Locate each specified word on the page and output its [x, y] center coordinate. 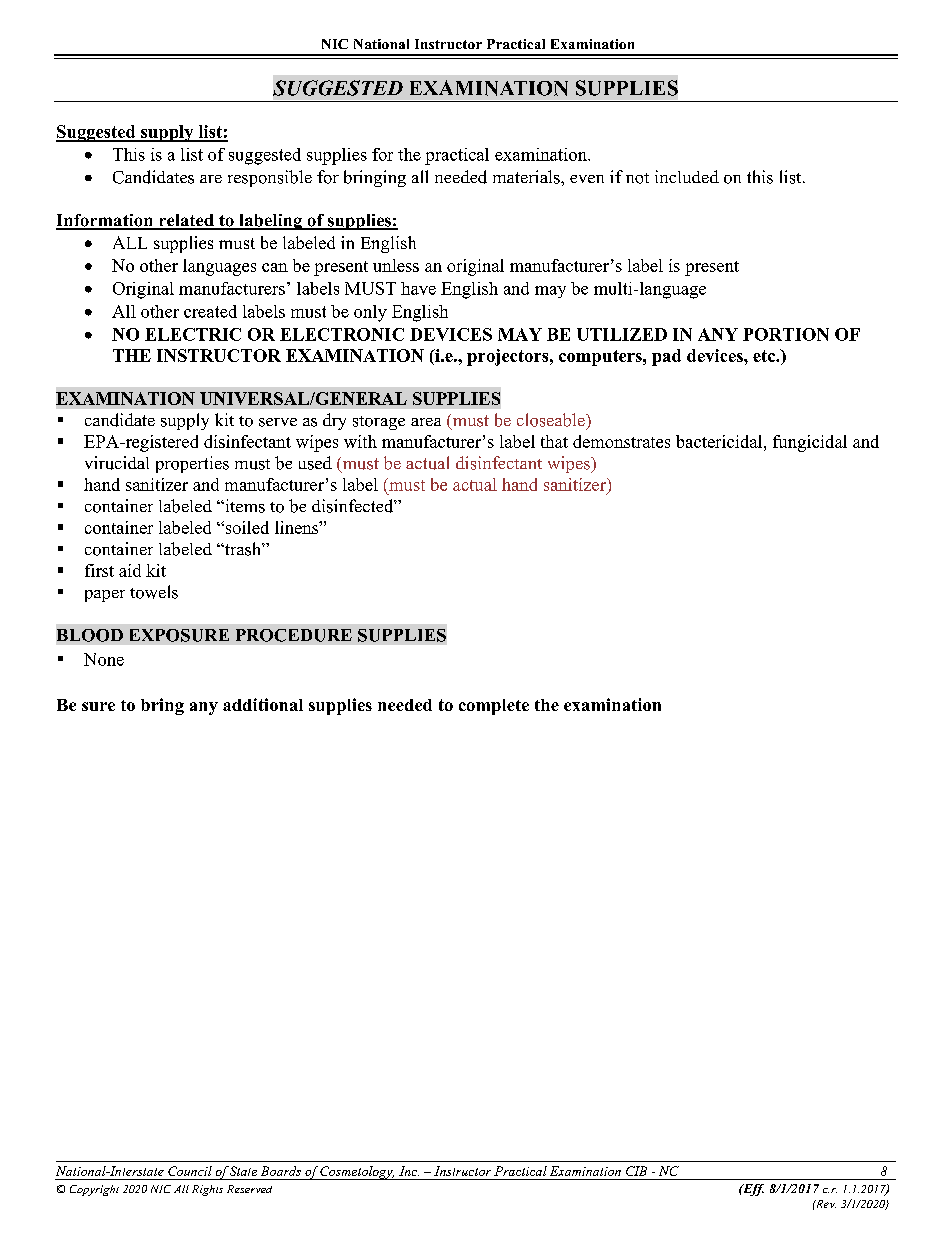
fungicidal [810, 443]
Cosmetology [357, 1173]
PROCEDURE [294, 635]
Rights [207, 1190]
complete [494, 707]
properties [192, 464]
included [687, 176]
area [426, 422]
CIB [636, 1171]
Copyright [94, 1190]
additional [263, 704]
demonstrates [621, 441]
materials [527, 177]
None [104, 659]
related [186, 221]
